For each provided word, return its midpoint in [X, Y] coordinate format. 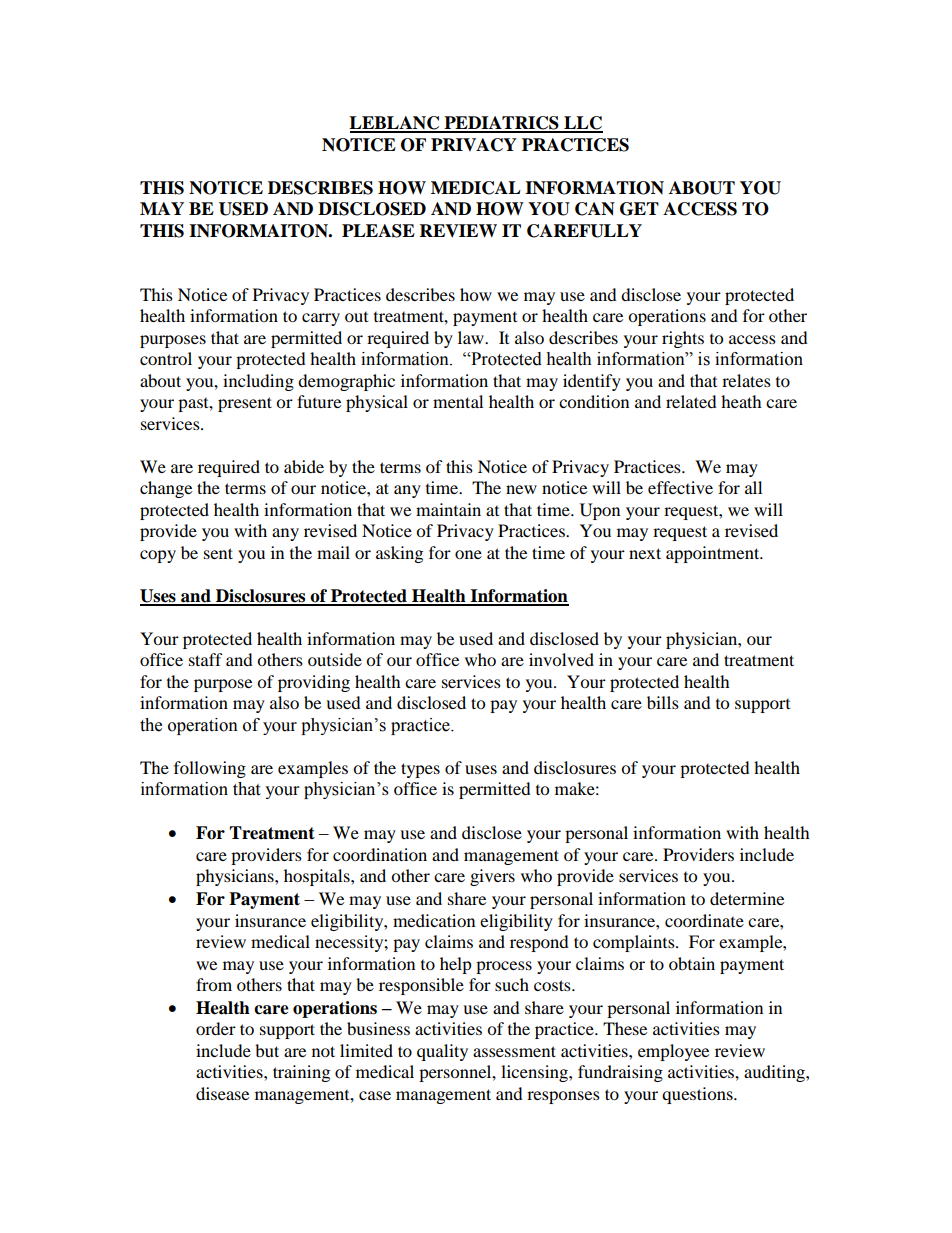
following [210, 769]
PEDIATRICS [501, 124]
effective [680, 487]
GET [639, 209]
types [420, 770]
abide [304, 466]
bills [663, 702]
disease [222, 1093]
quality [442, 1052]
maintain [448, 509]
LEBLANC [395, 124]
